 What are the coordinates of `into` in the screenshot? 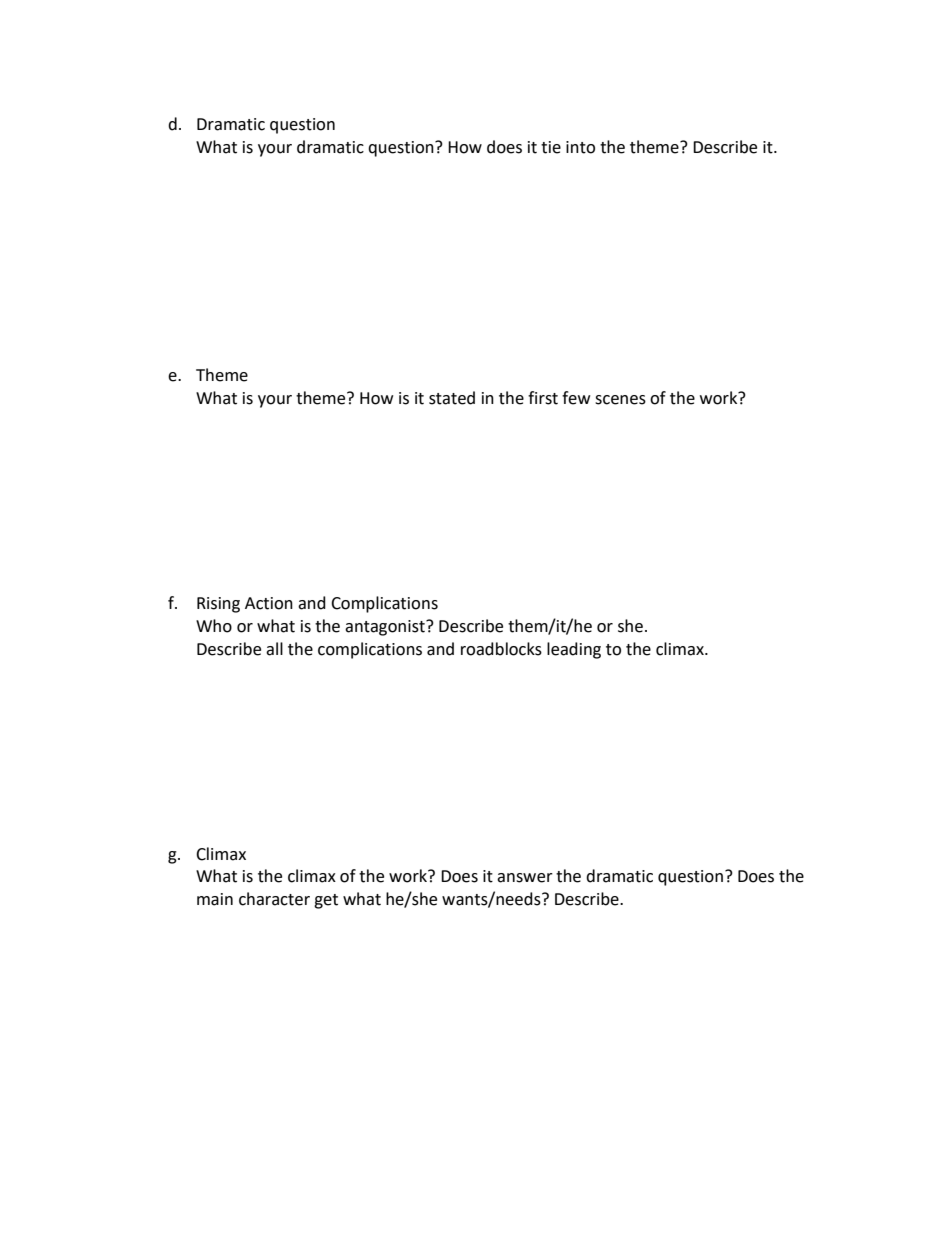 It's located at (580, 147).
